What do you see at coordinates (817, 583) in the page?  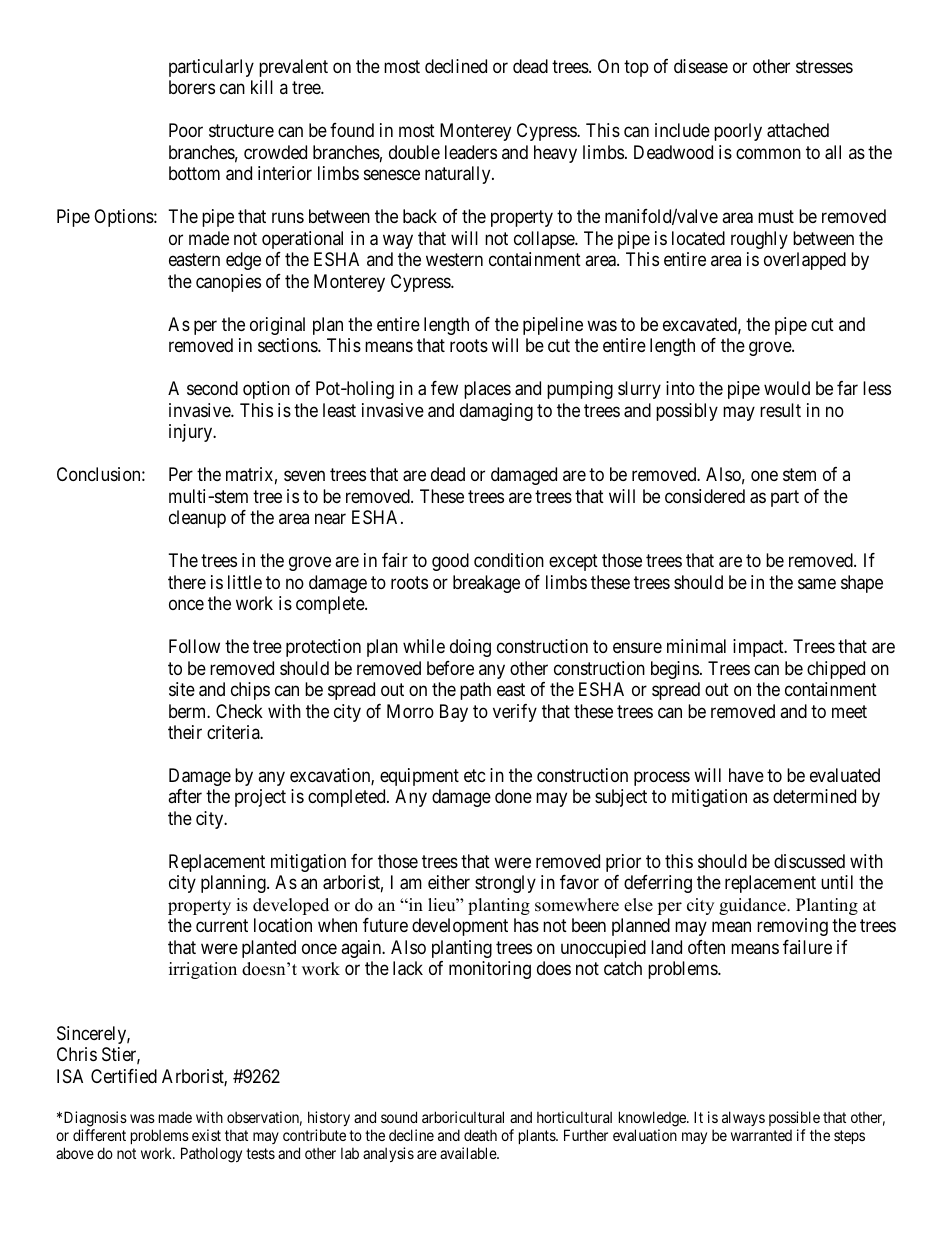 I see `same` at bounding box center [817, 583].
